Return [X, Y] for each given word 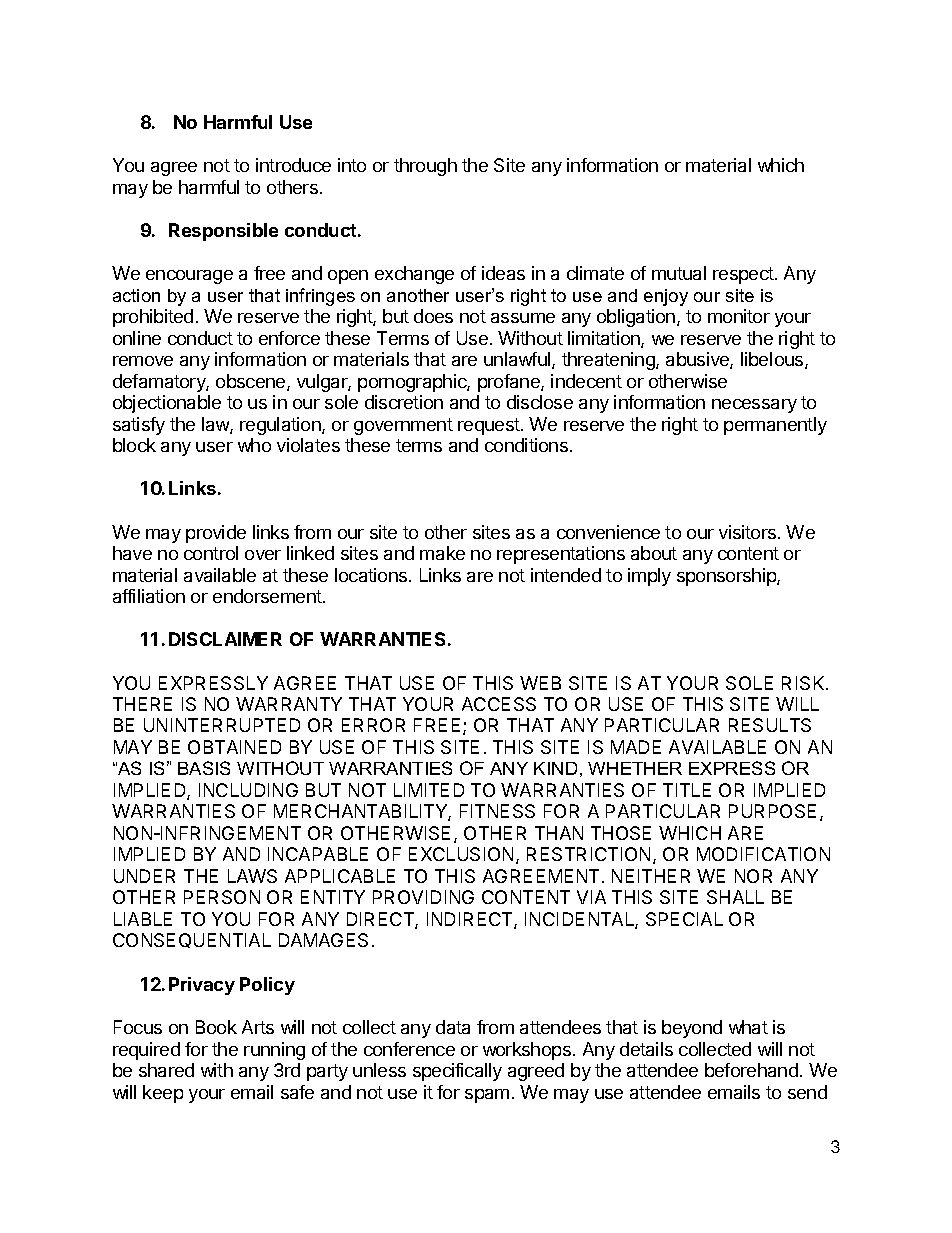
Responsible [223, 232]
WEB [540, 683]
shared [166, 1070]
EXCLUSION [461, 854]
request [490, 426]
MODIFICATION [763, 854]
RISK [804, 683]
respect [744, 275]
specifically [457, 1072]
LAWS [252, 876]
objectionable [167, 404]
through [425, 167]
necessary [754, 406]
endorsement [268, 596]
